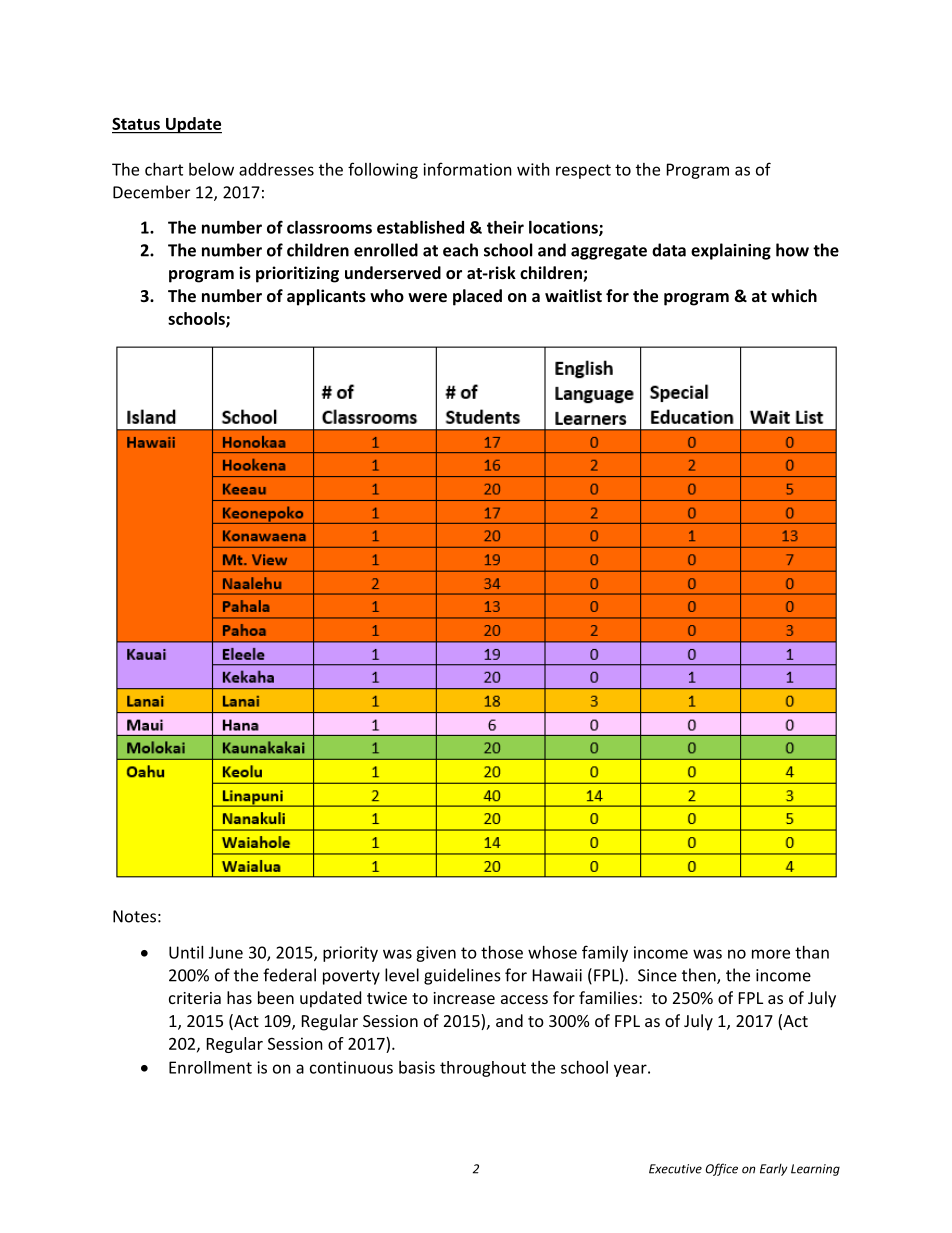  I want to click on those, so click(502, 952).
